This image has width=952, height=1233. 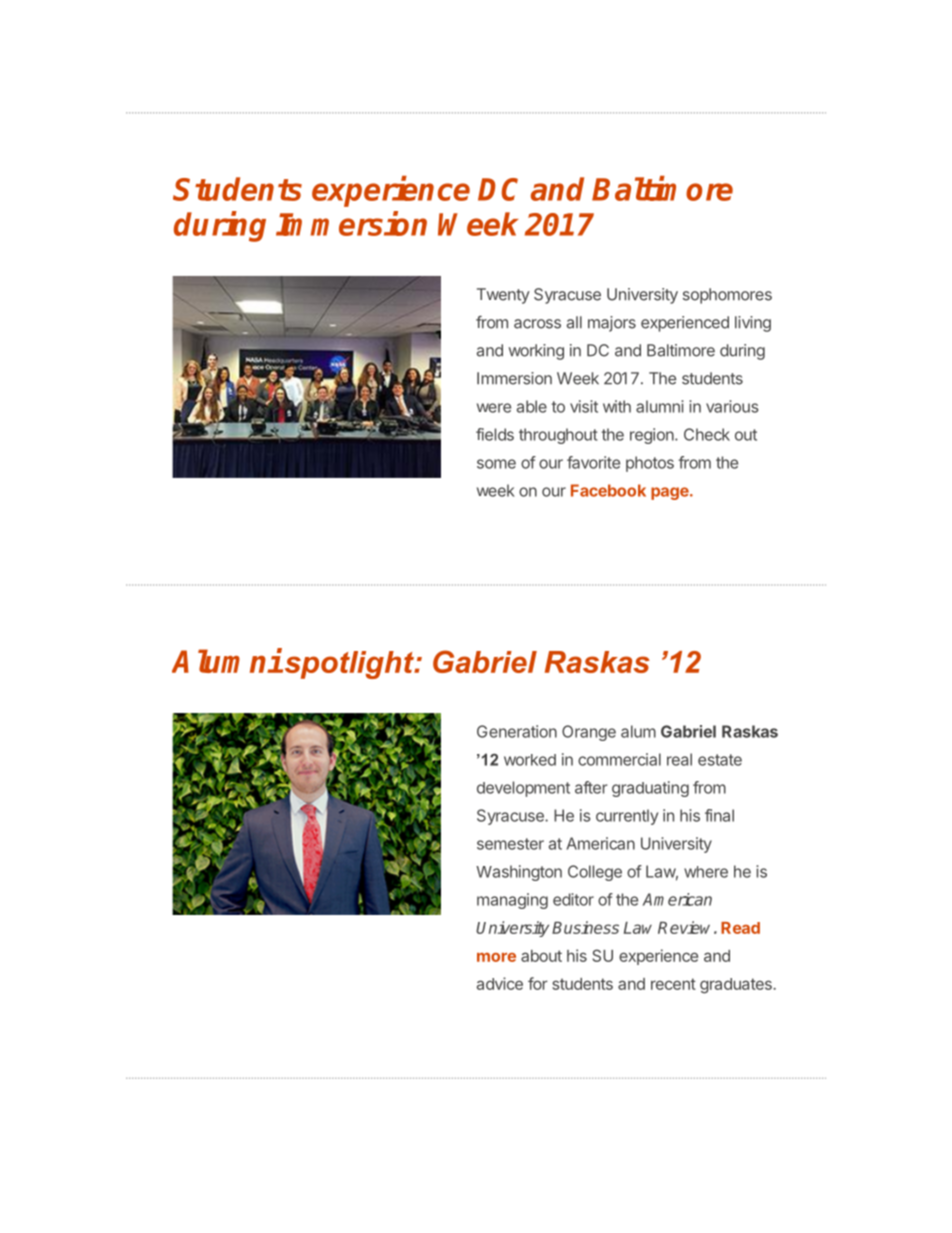 What do you see at coordinates (503, 296) in the image?
I see `Twenty` at bounding box center [503, 296].
